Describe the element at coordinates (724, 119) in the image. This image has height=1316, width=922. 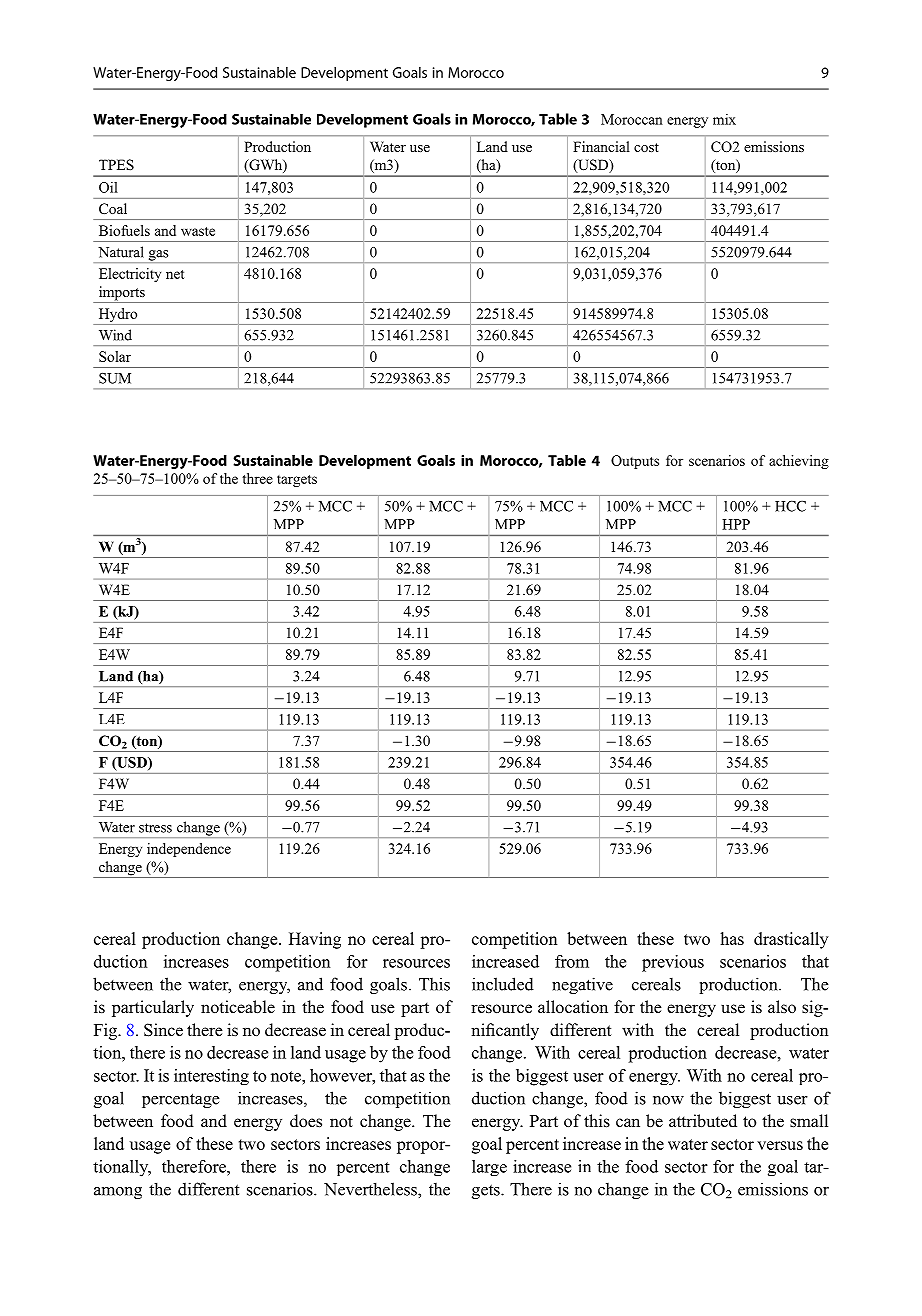
I see `mix` at that location.
